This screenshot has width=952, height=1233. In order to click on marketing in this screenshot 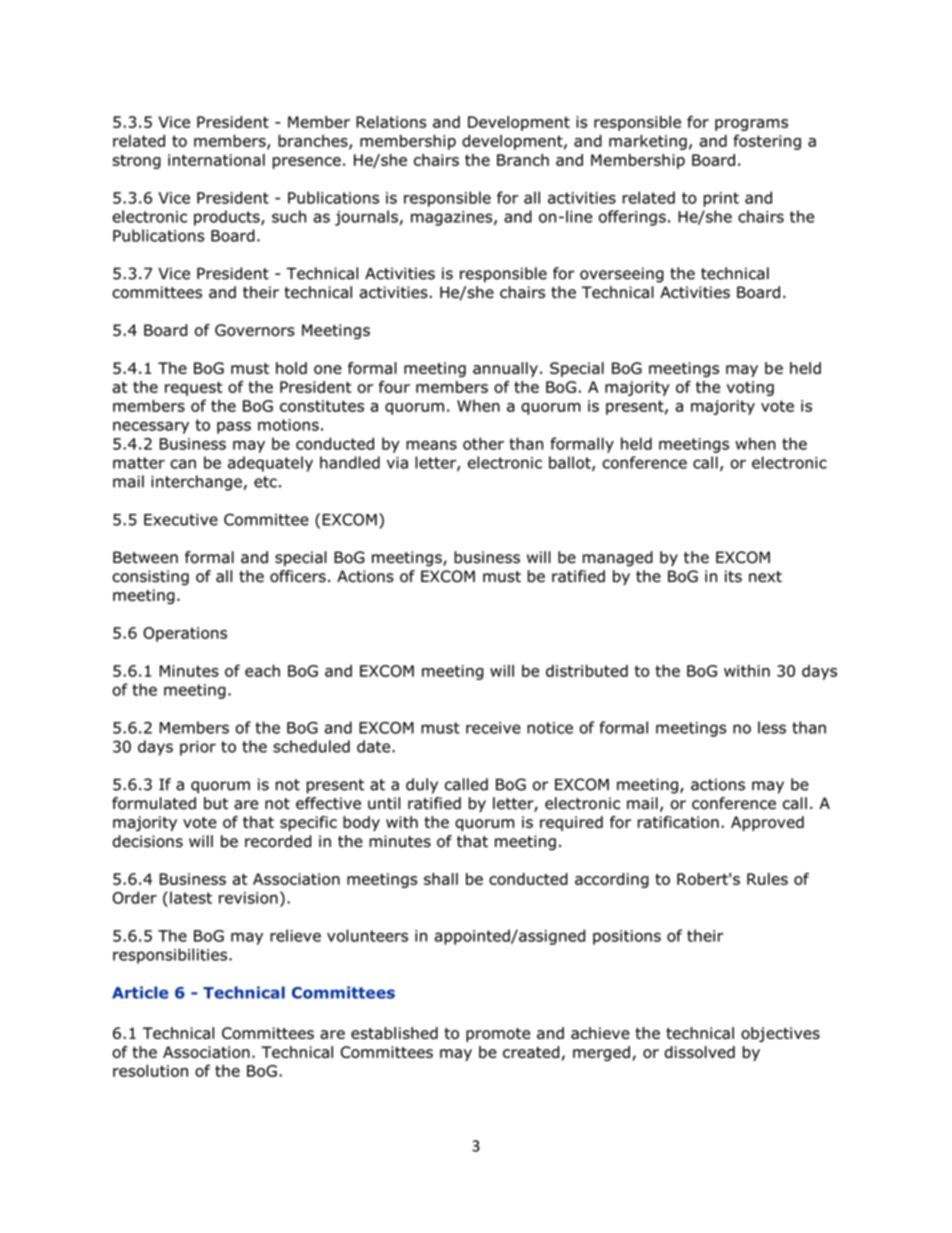, I will do `click(648, 142)`.
